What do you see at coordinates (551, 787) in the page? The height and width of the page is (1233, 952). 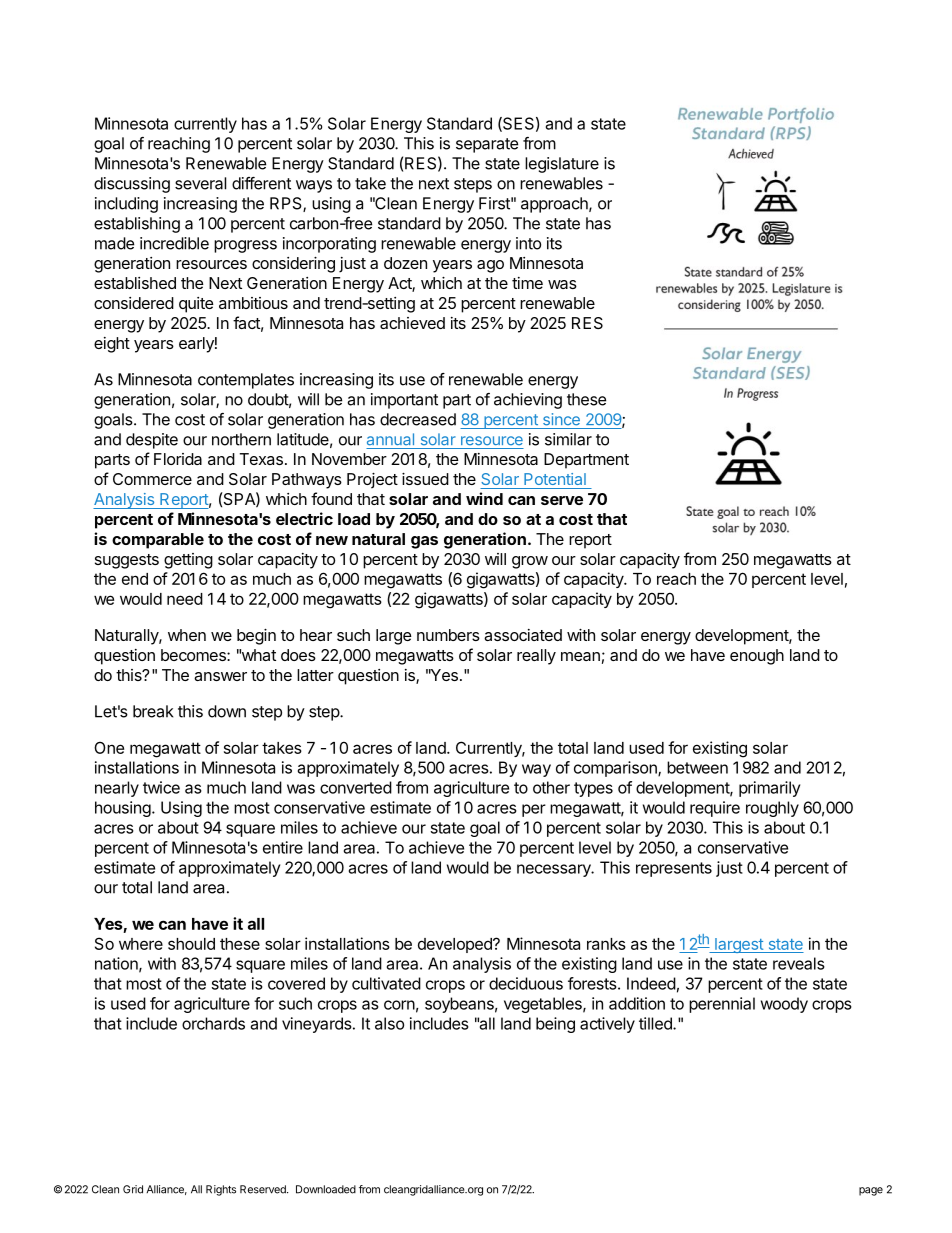 I see `other` at bounding box center [551, 787].
